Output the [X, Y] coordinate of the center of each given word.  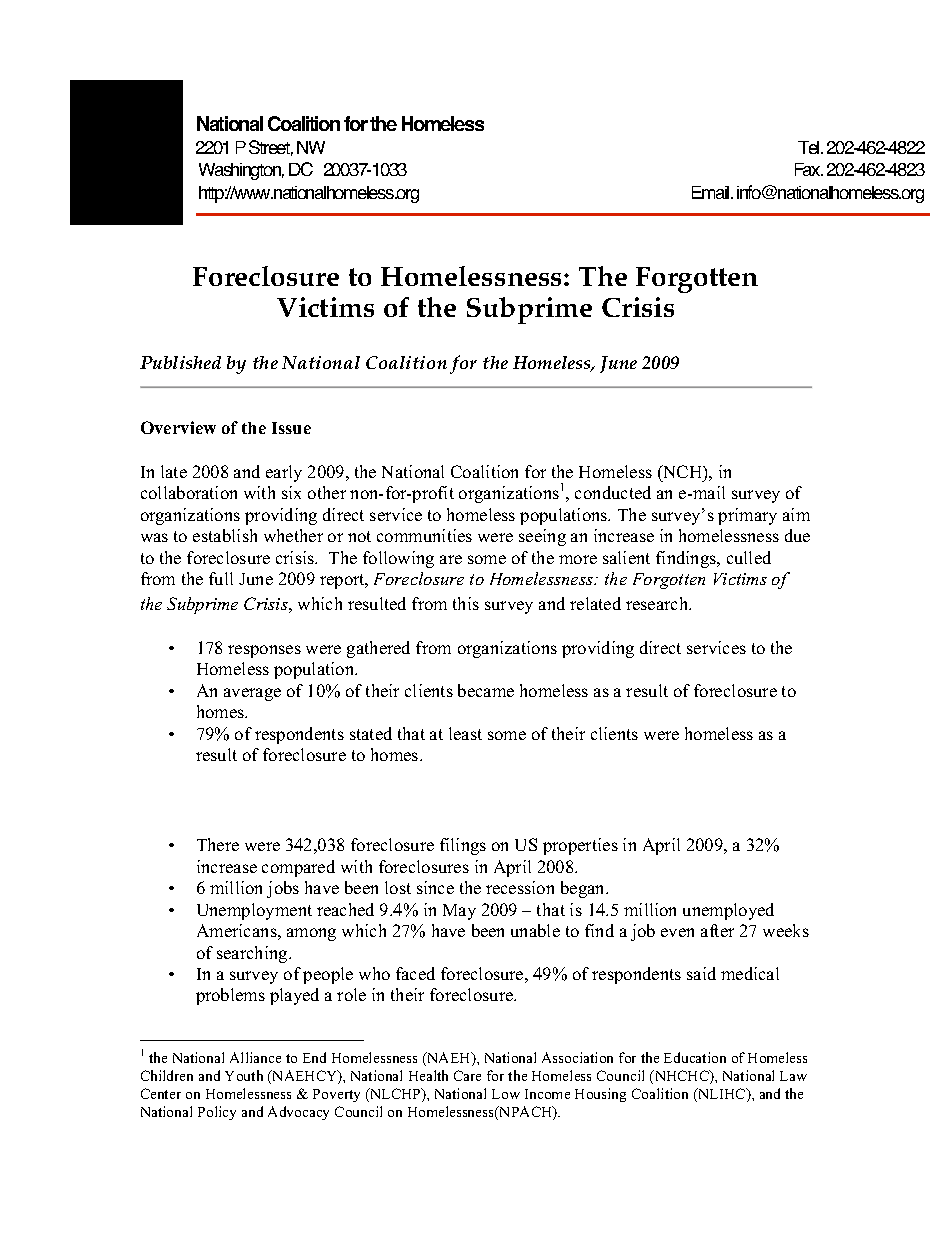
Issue [291, 428]
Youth [244, 1075]
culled [749, 557]
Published [180, 362]
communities [424, 535]
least [465, 733]
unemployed [728, 911]
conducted [613, 492]
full [221, 578]
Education [695, 1057]
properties [580, 846]
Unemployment [254, 911]
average [252, 694]
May [459, 912]
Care [467, 1075]
